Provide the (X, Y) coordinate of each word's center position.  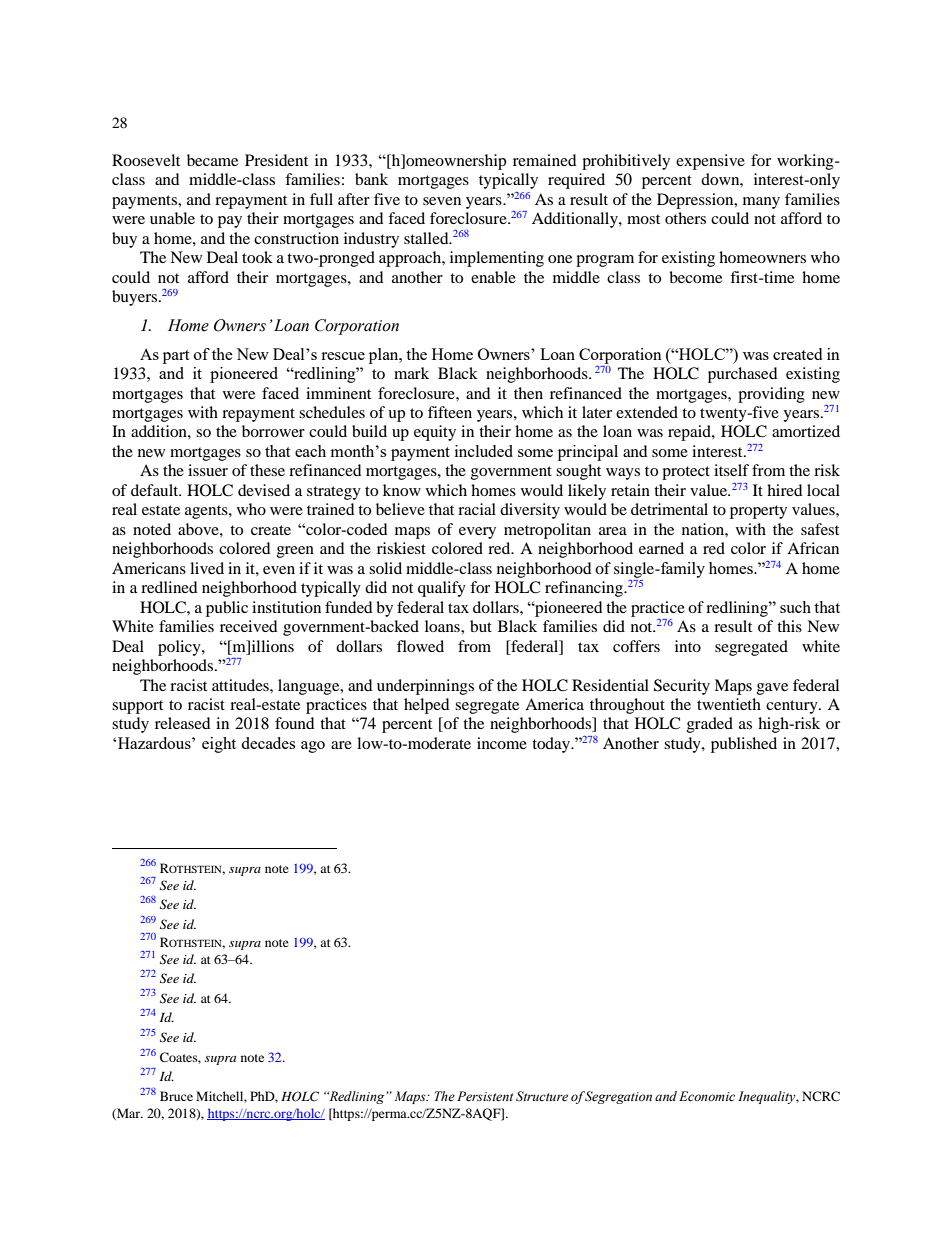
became (212, 160)
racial (477, 509)
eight (219, 745)
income (502, 743)
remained (545, 160)
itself (731, 470)
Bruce (176, 1096)
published (744, 745)
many (761, 203)
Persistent (485, 1096)
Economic (707, 1096)
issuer (208, 470)
